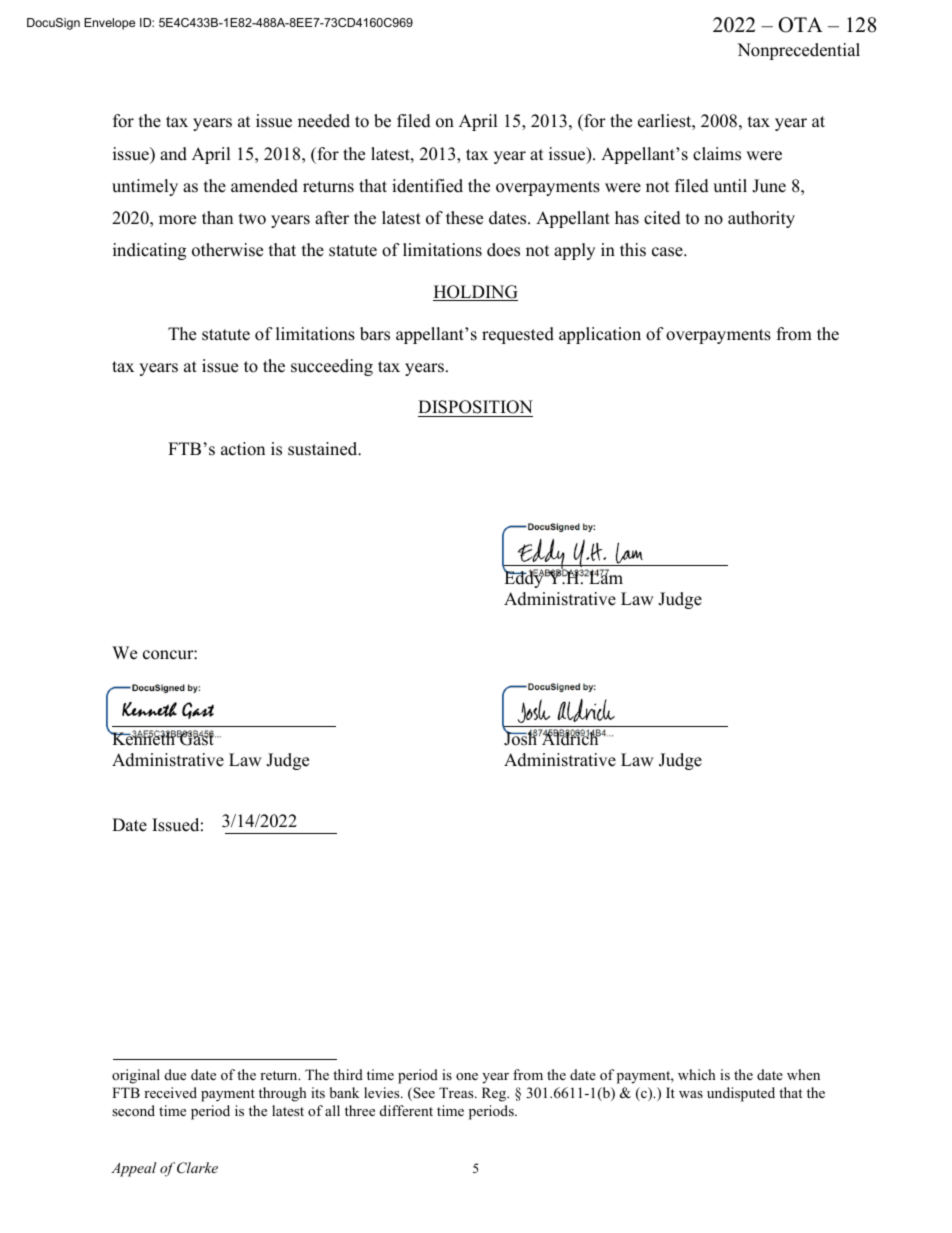 The image size is (952, 1233). I want to click on OTA, so click(800, 25).
